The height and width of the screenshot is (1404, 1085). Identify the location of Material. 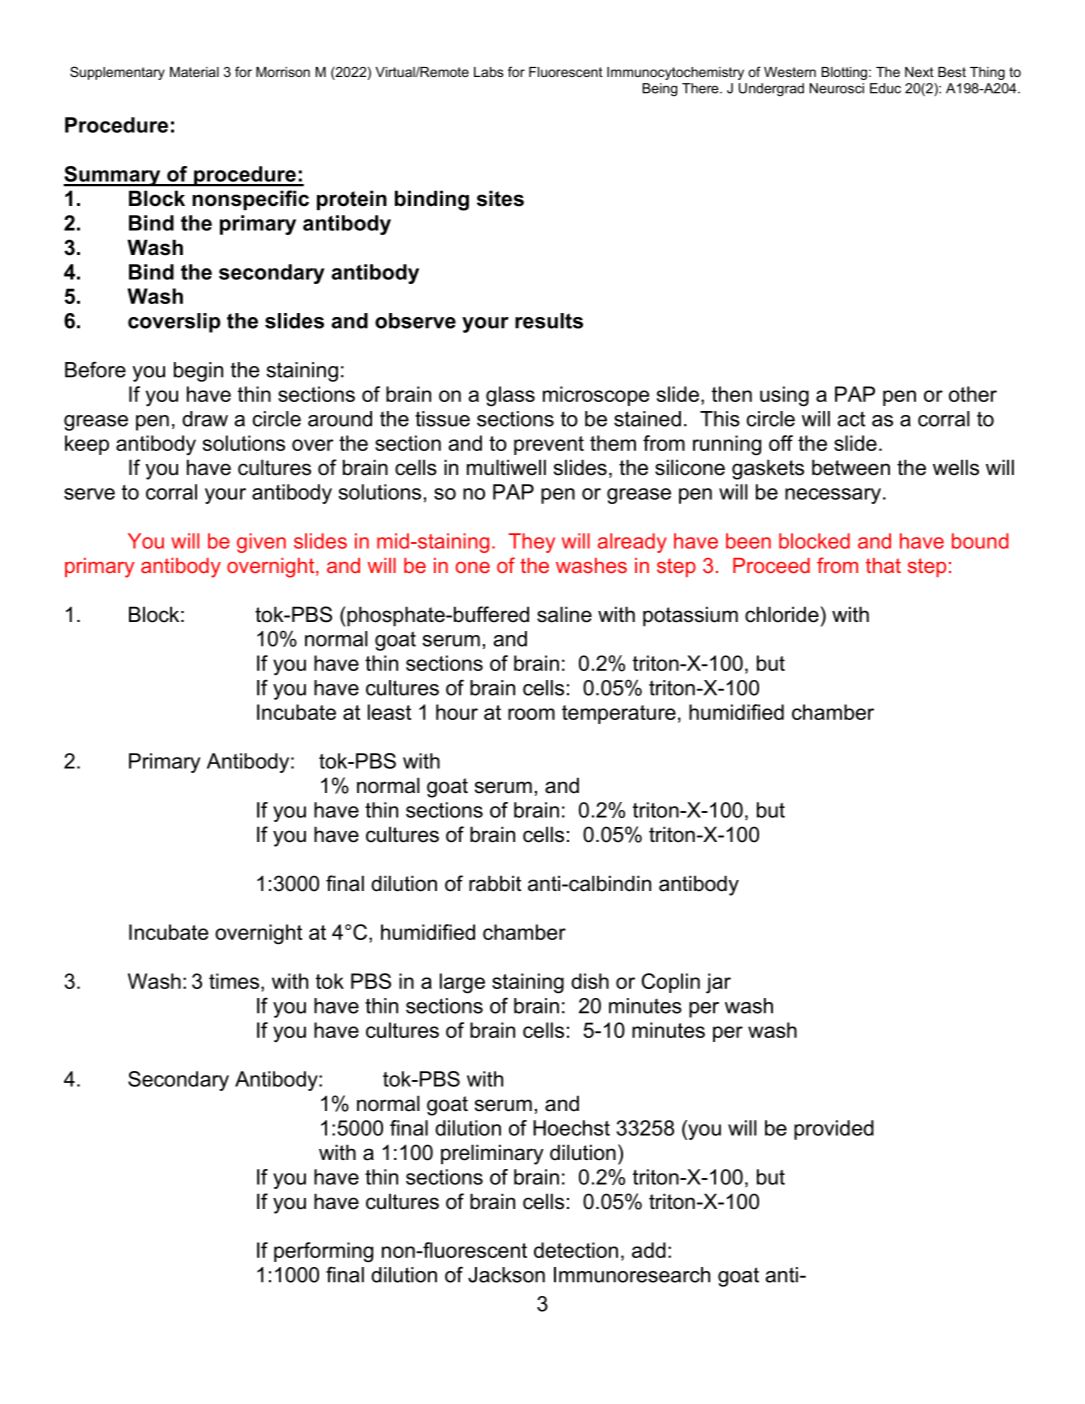
(194, 72).
